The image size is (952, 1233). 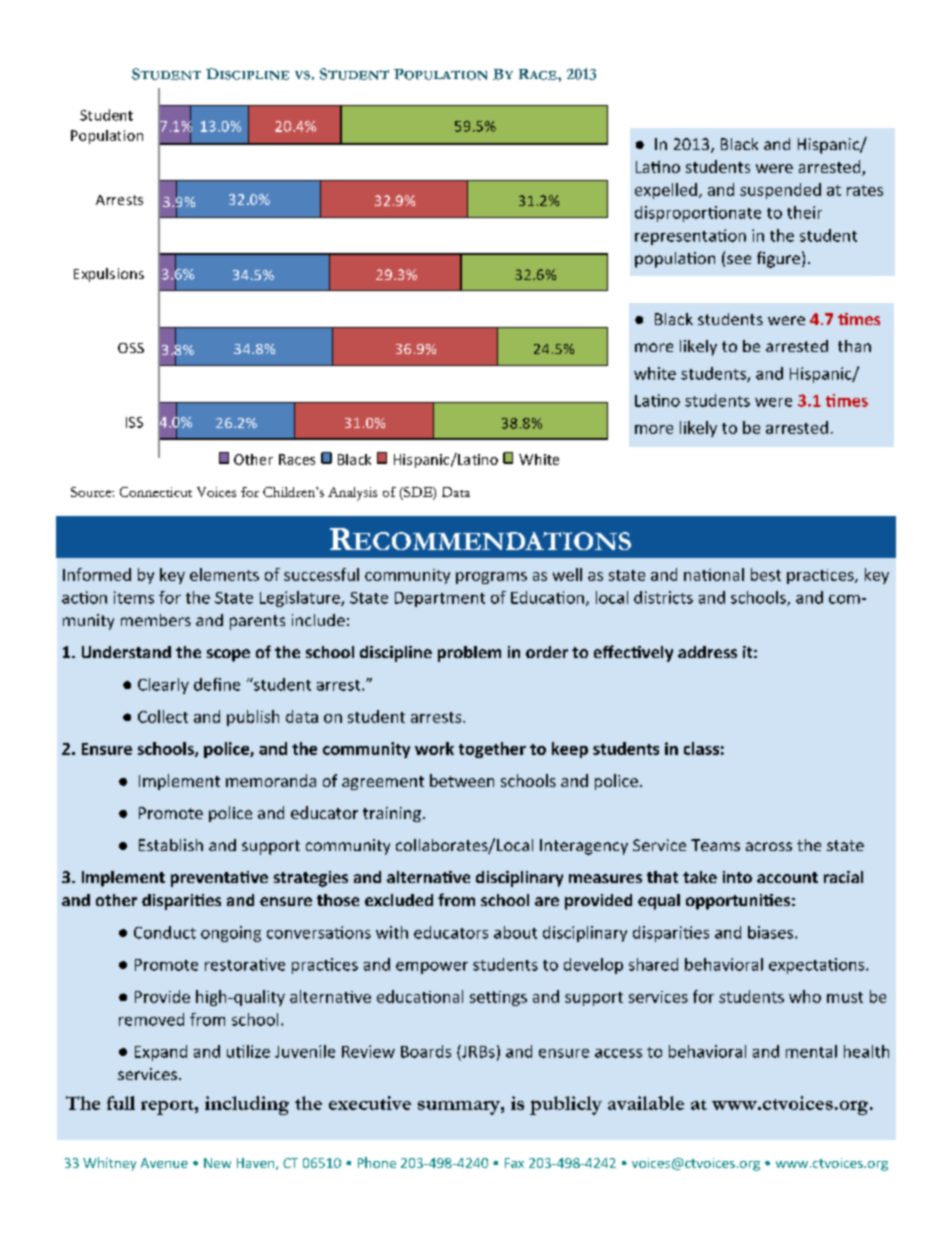 What do you see at coordinates (156, 492) in the screenshot?
I see `Connecticut` at bounding box center [156, 492].
